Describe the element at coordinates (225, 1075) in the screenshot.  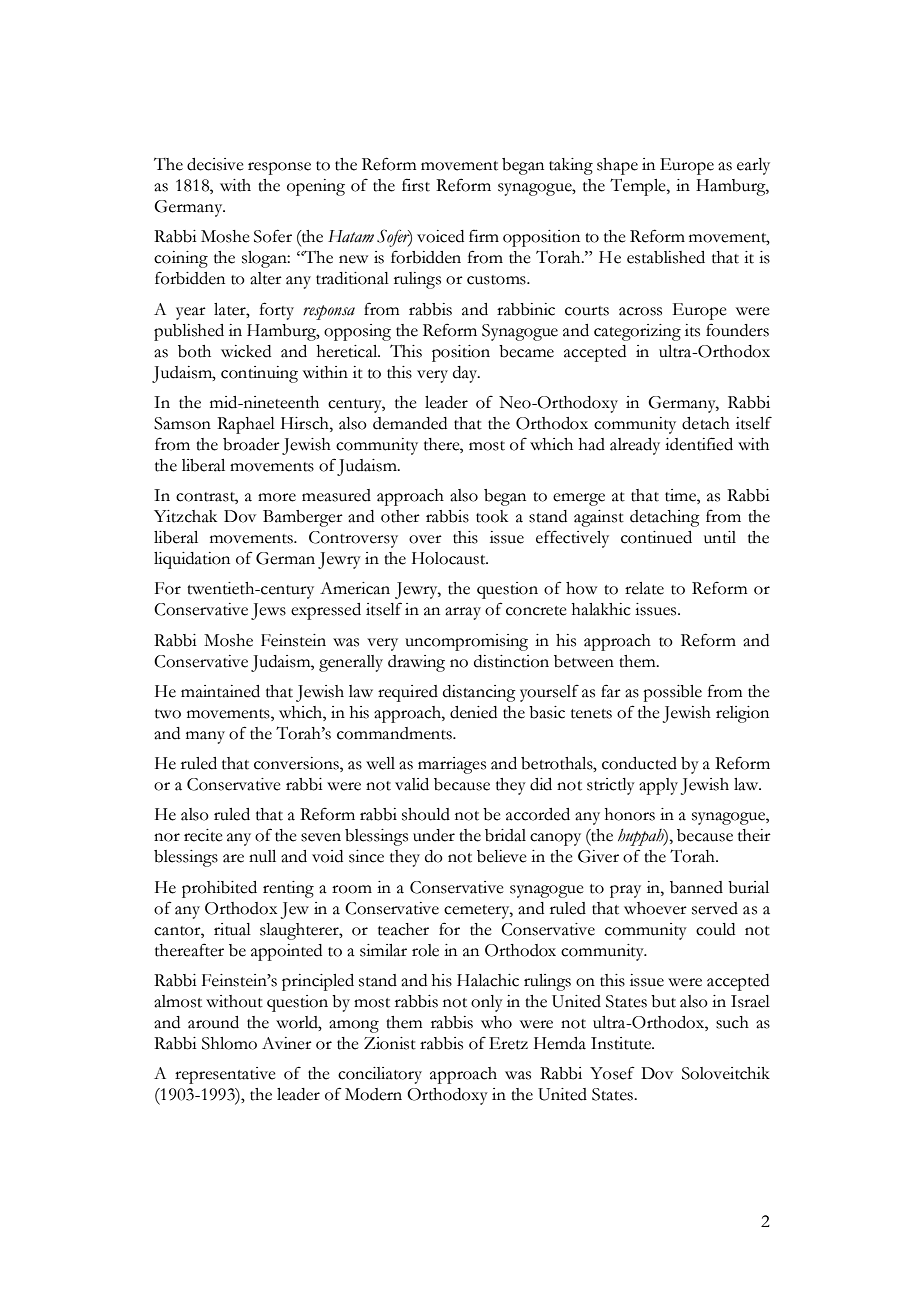
I see `representative` at that location.
